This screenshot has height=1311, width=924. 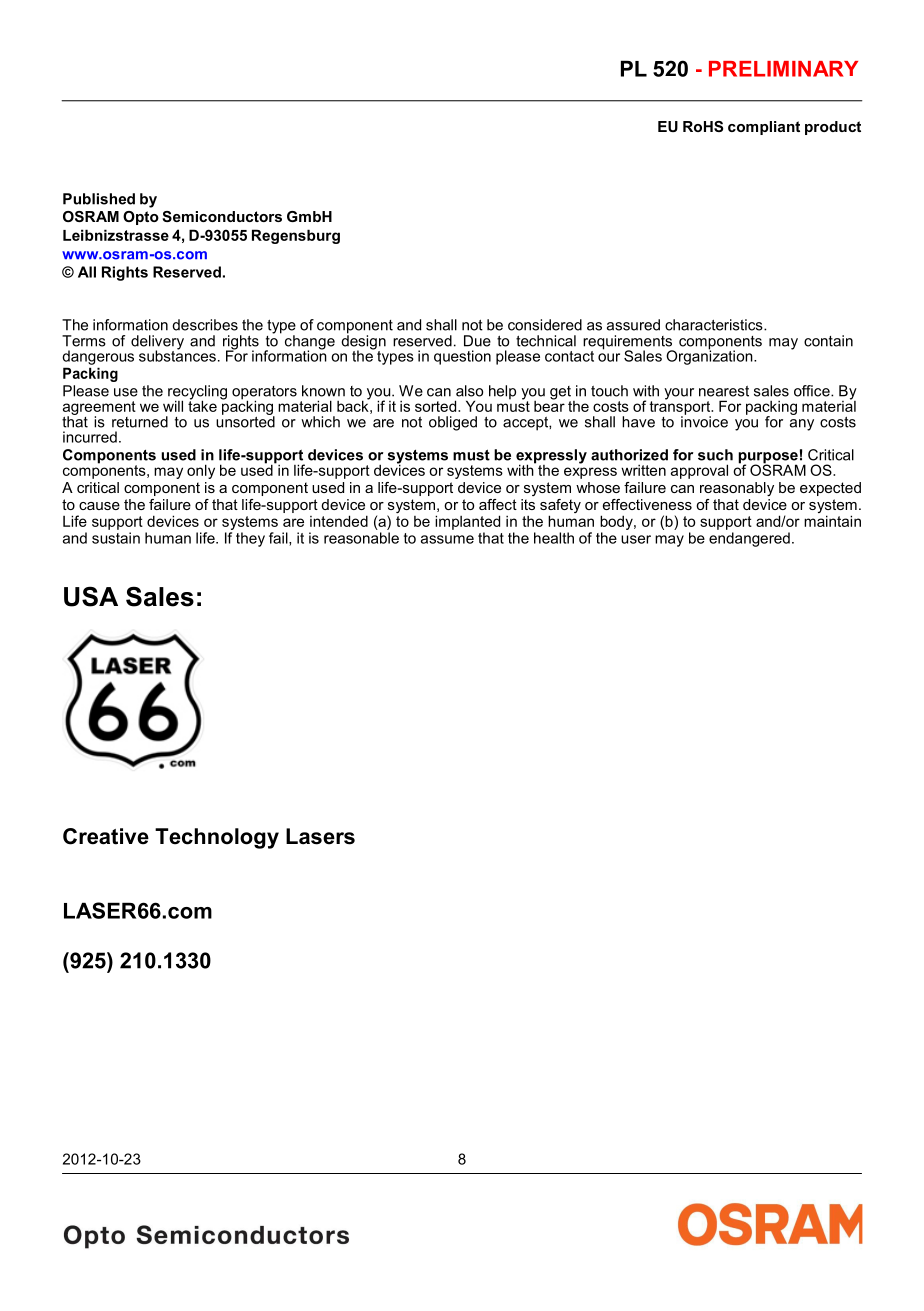 I want to click on Technology, so click(x=217, y=838).
